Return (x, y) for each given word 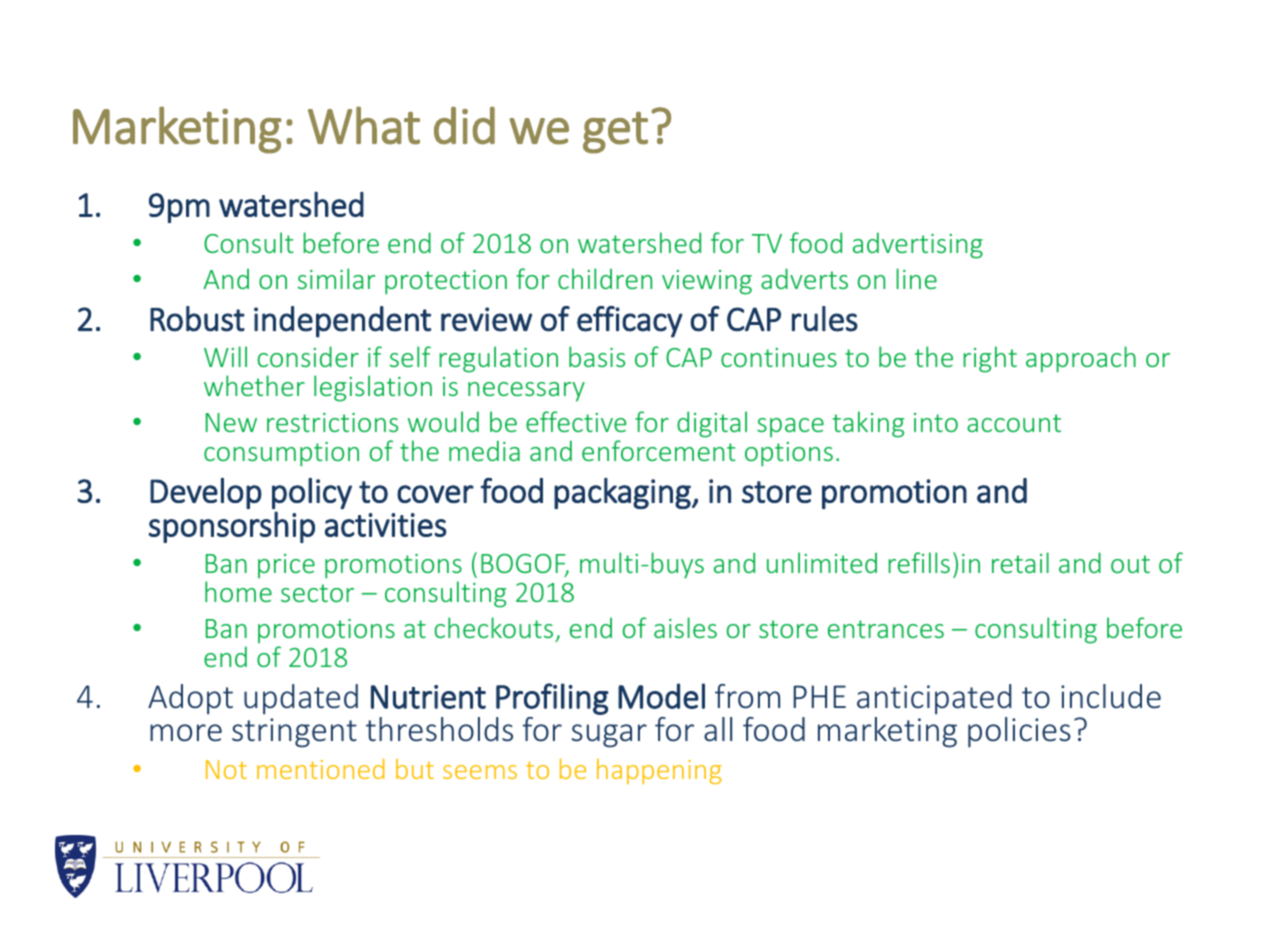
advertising (918, 245)
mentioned (320, 769)
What (364, 126)
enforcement (658, 450)
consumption (281, 454)
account (1014, 423)
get (615, 133)
